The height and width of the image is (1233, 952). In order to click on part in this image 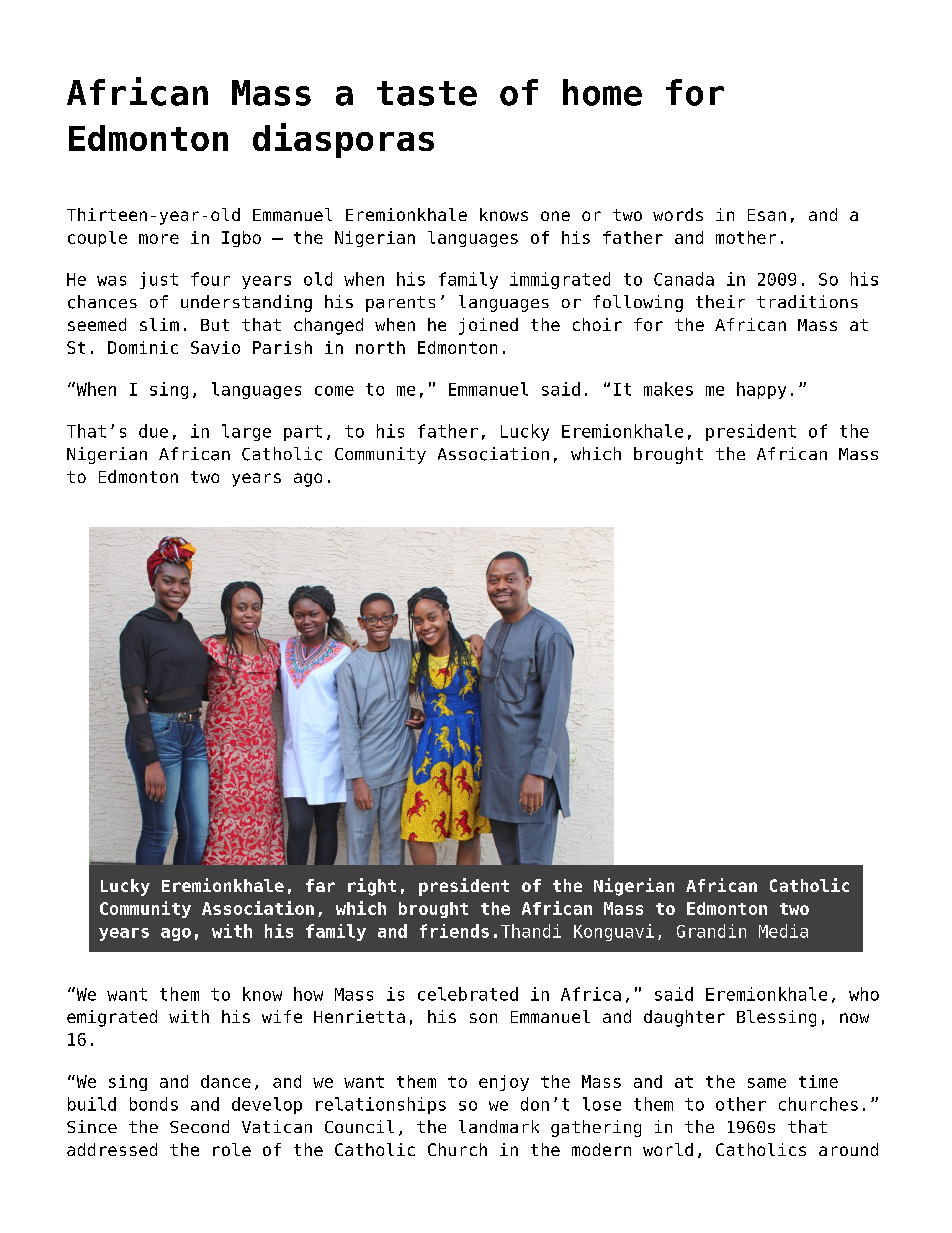, I will do `click(303, 433)`.
